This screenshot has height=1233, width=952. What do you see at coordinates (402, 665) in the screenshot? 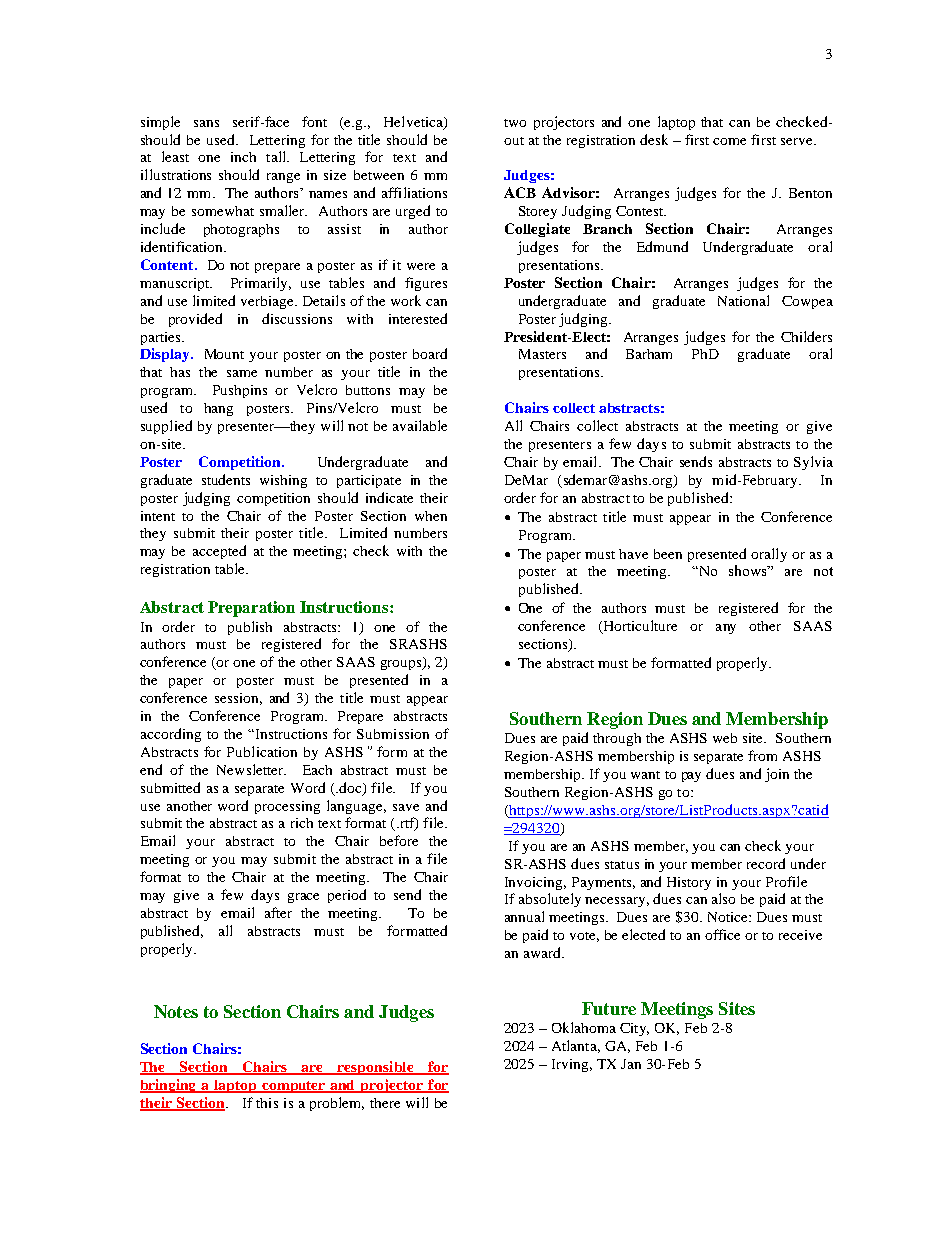
I see `groups` at bounding box center [402, 665].
